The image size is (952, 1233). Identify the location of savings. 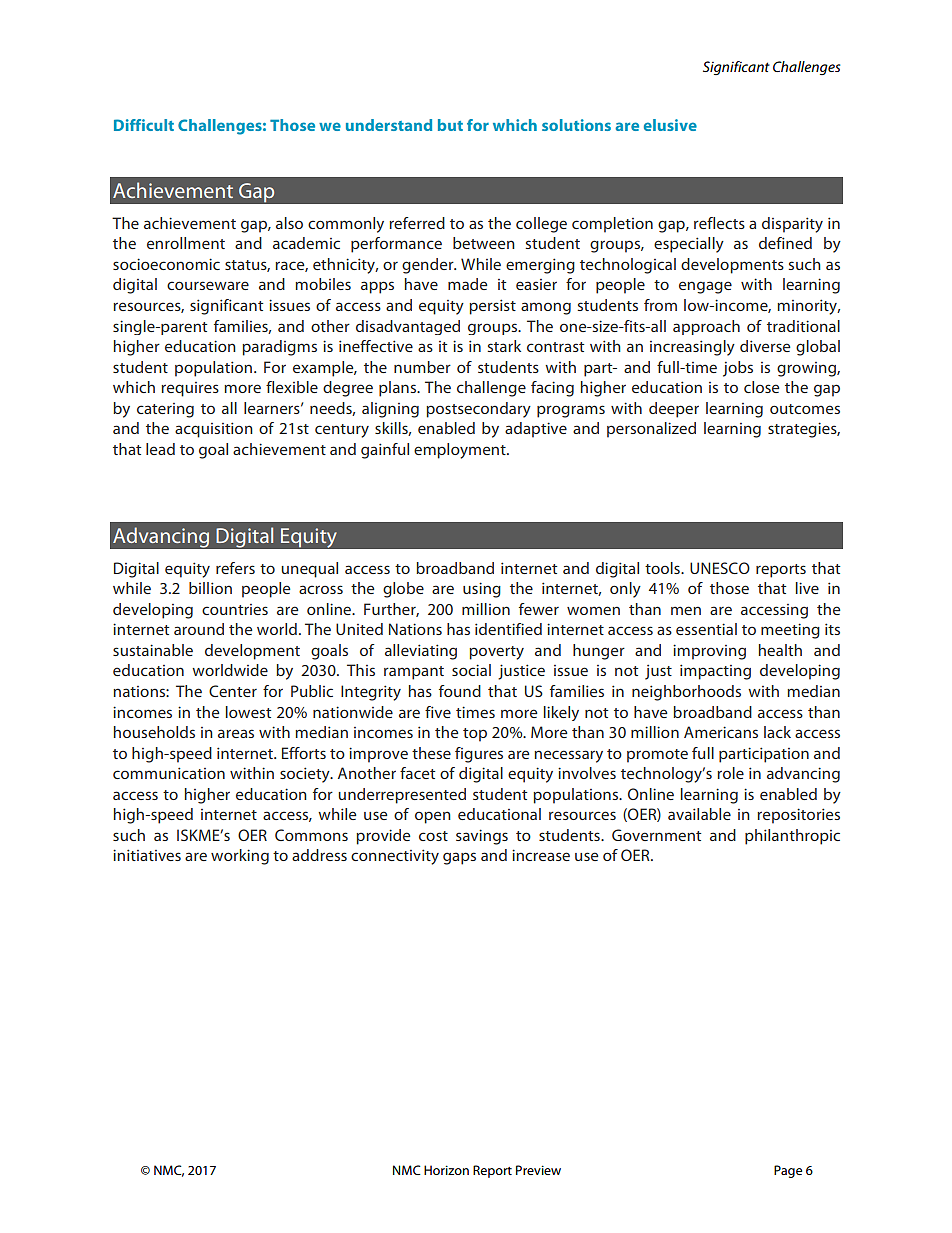
(482, 837).
